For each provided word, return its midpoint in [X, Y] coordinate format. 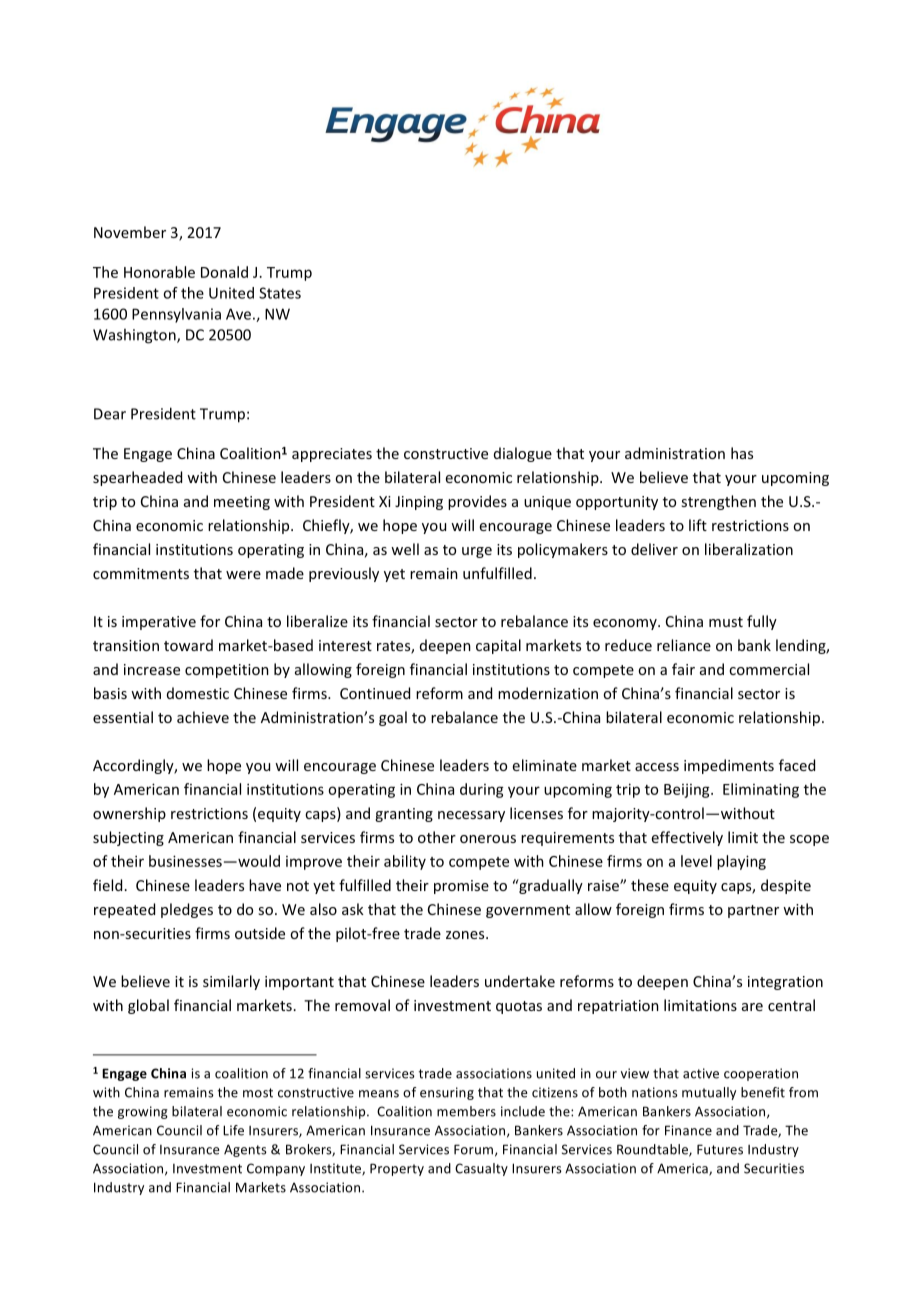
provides [477, 502]
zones [466, 935]
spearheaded [137, 478]
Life [233, 1130]
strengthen [718, 502]
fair [683, 669]
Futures [720, 1149]
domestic [198, 693]
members [466, 1111]
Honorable [159, 272]
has [742, 453]
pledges [187, 910]
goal [393, 718]
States [280, 293]
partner [753, 911]
